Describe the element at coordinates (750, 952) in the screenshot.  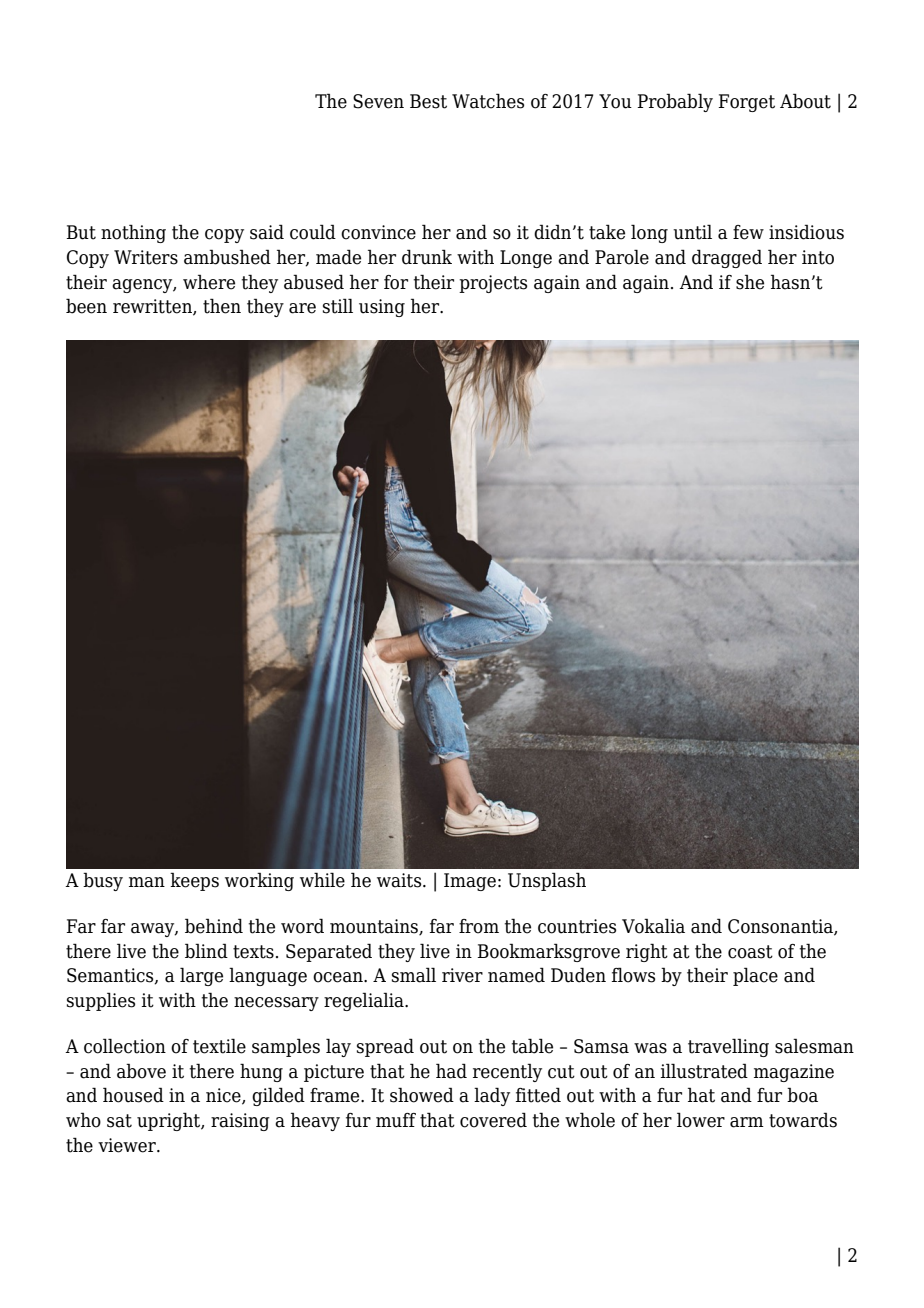
I see `coast` at that location.
